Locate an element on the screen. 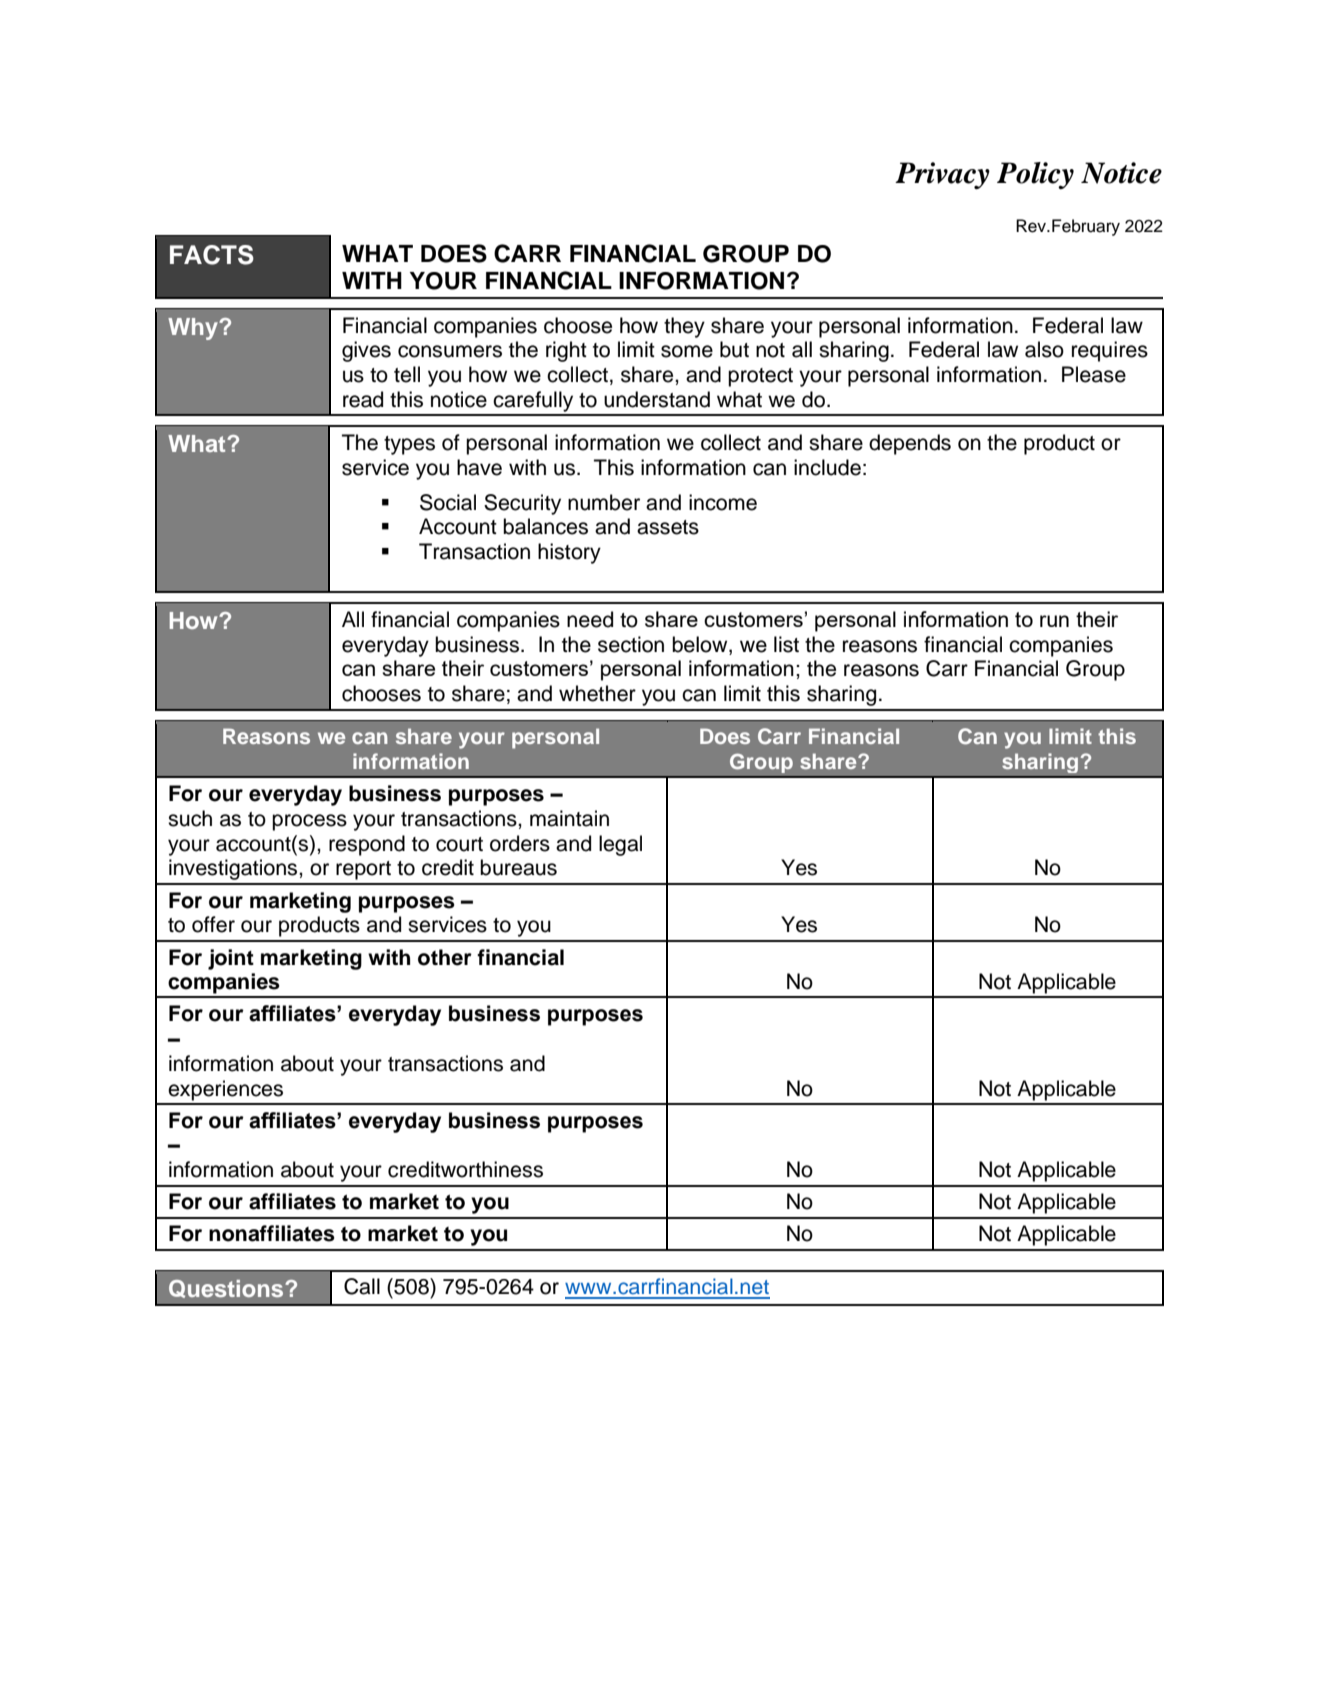 This screenshot has height=1706, width=1318. run is located at coordinates (1054, 621).
